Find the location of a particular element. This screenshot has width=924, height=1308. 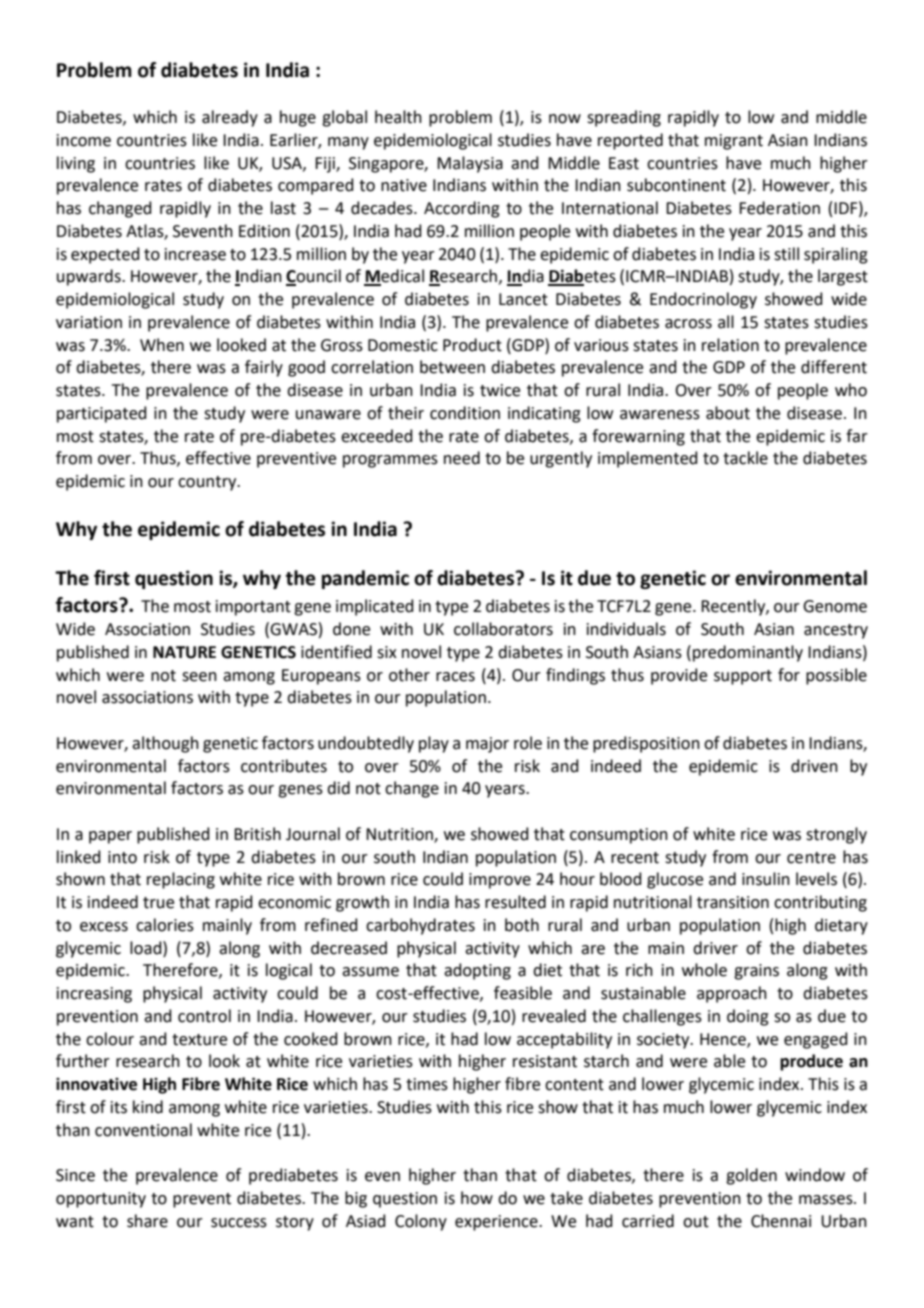

golden is located at coordinates (751, 1176).
